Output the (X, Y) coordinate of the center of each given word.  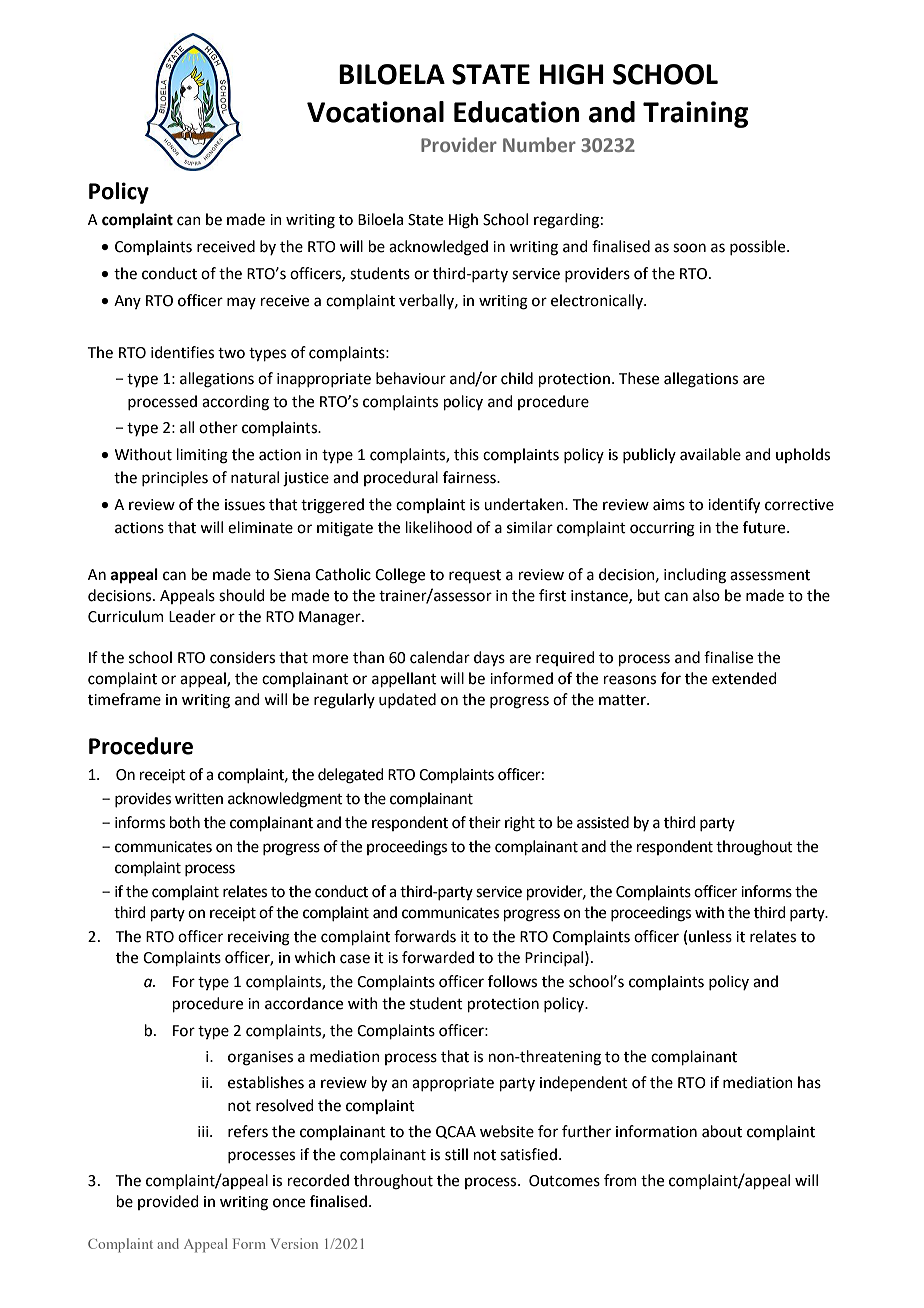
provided (168, 1202)
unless (710, 936)
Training (696, 114)
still (456, 1154)
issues (245, 505)
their (485, 822)
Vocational (375, 112)
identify (734, 506)
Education (516, 112)
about (722, 1131)
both (185, 822)
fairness (470, 477)
